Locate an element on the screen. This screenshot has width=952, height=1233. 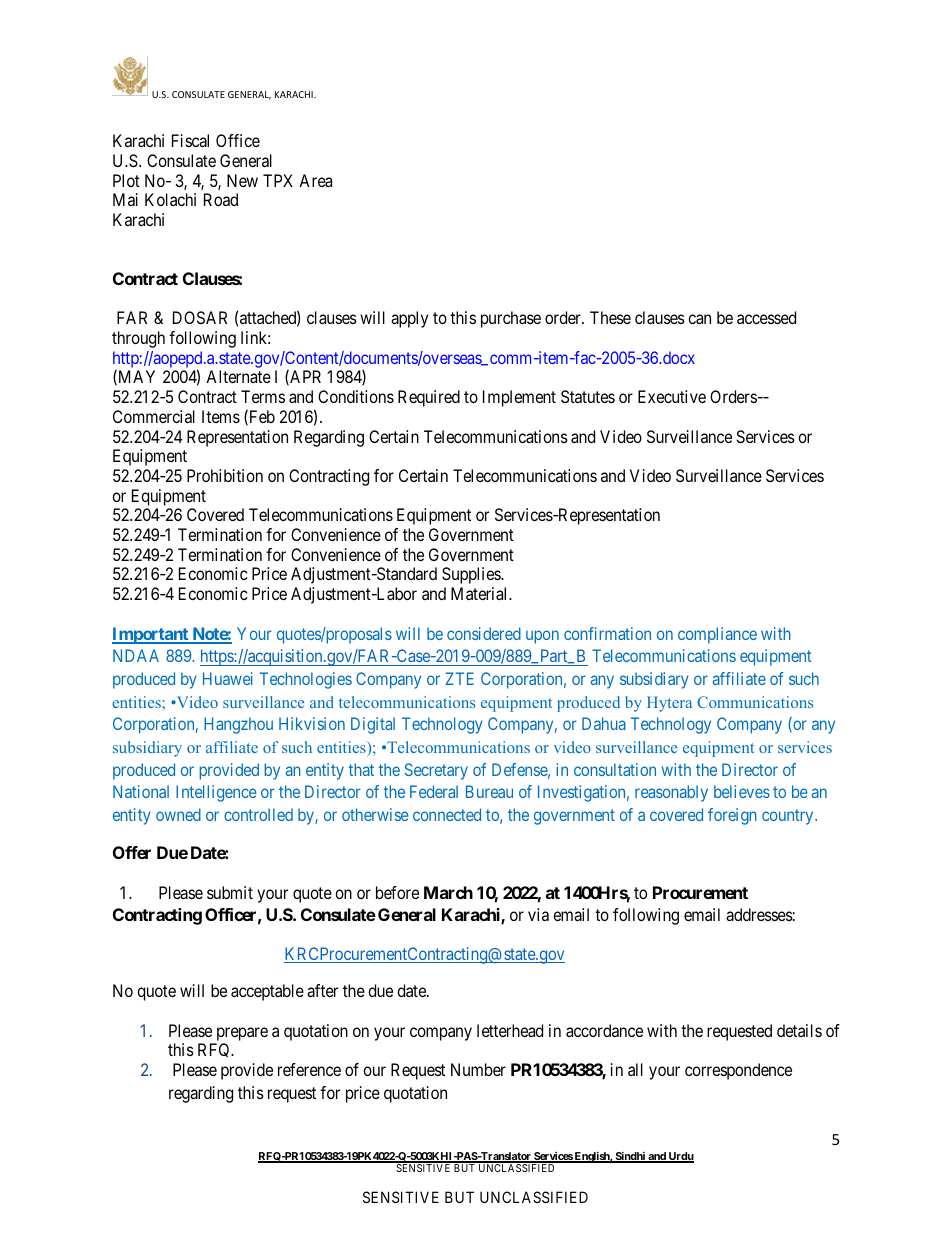
submit is located at coordinates (230, 892).
